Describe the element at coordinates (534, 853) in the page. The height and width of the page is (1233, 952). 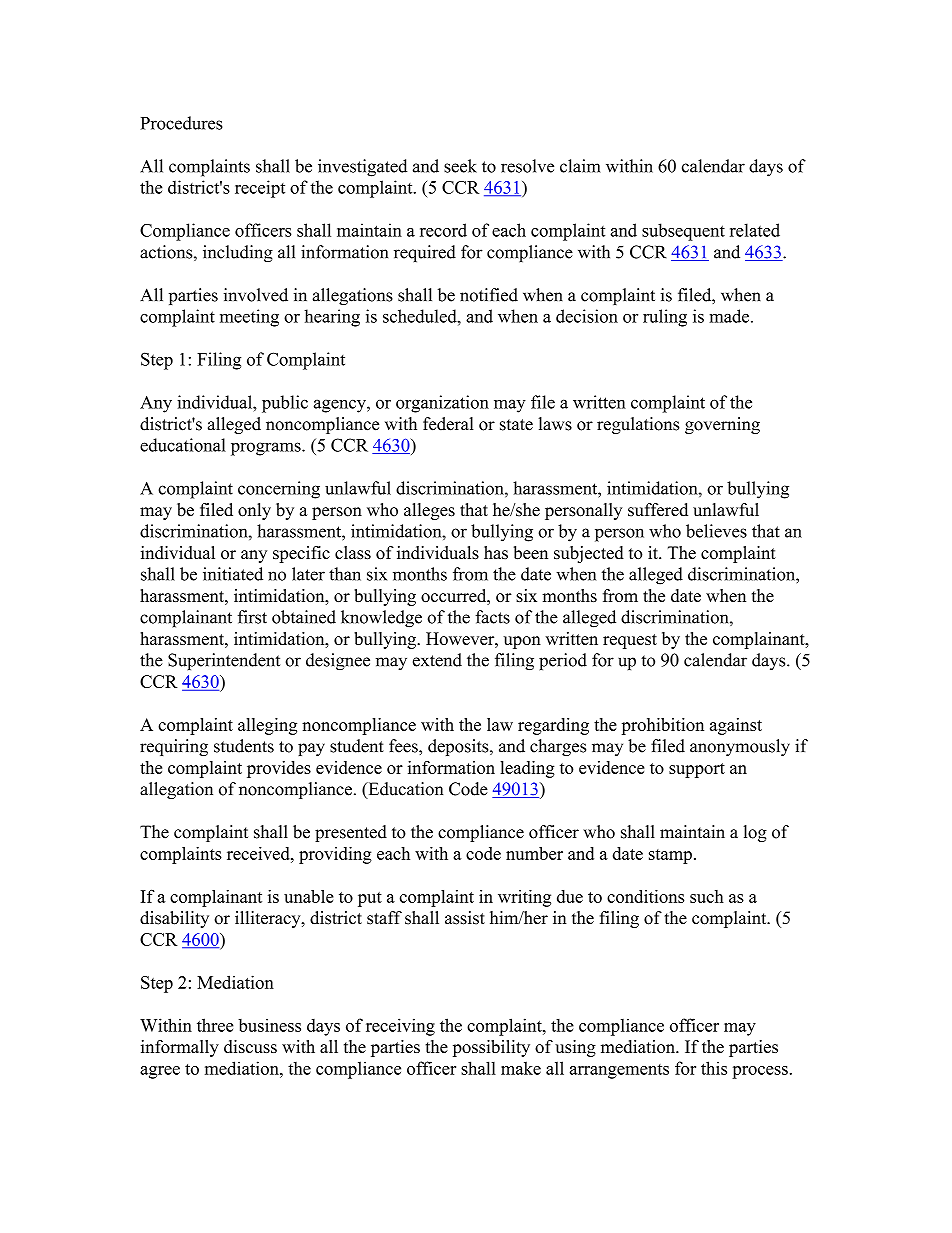
I see `number` at that location.
